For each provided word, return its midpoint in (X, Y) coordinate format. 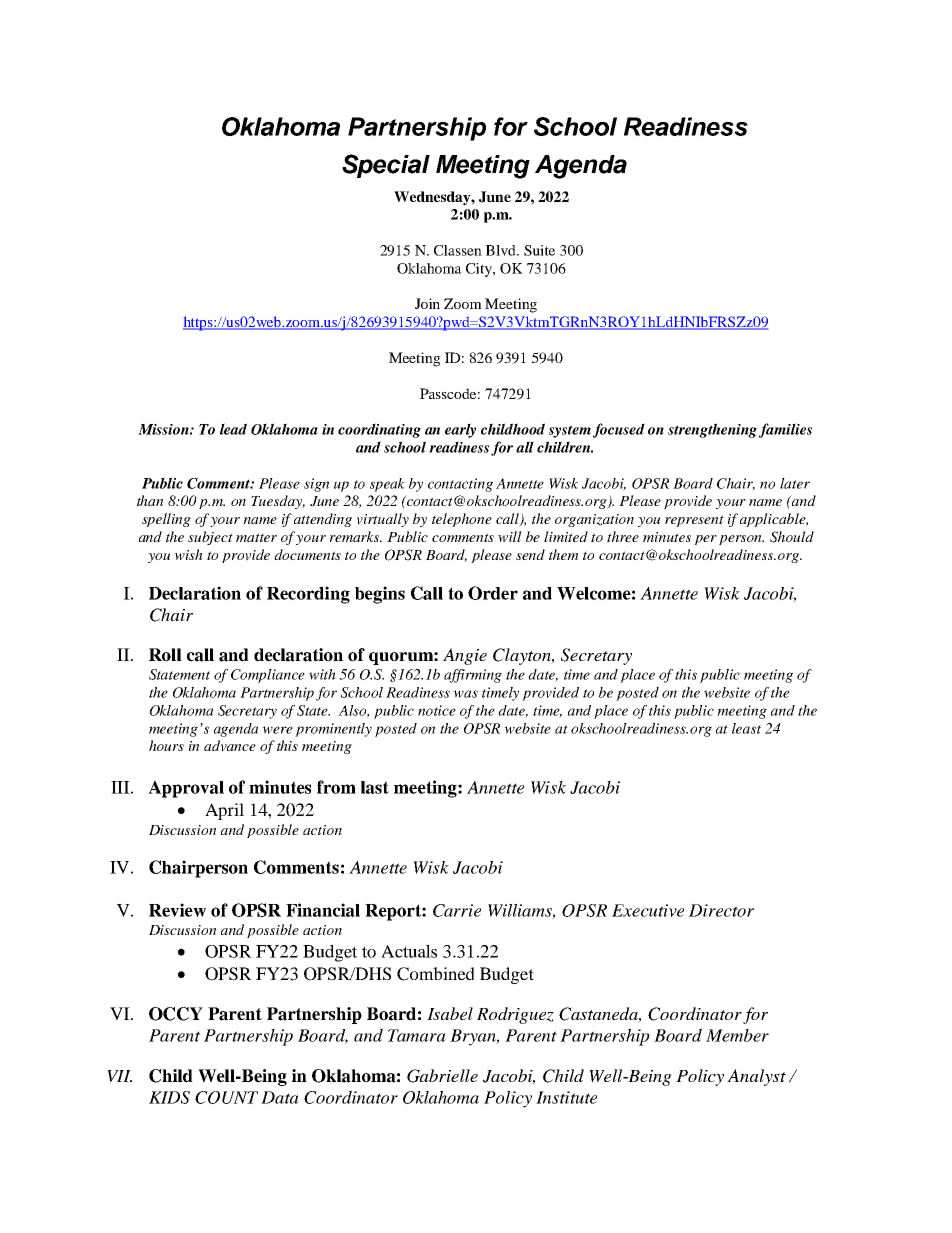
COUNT (226, 1097)
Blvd (502, 250)
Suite (539, 250)
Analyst (756, 1077)
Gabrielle (442, 1076)
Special (386, 166)
